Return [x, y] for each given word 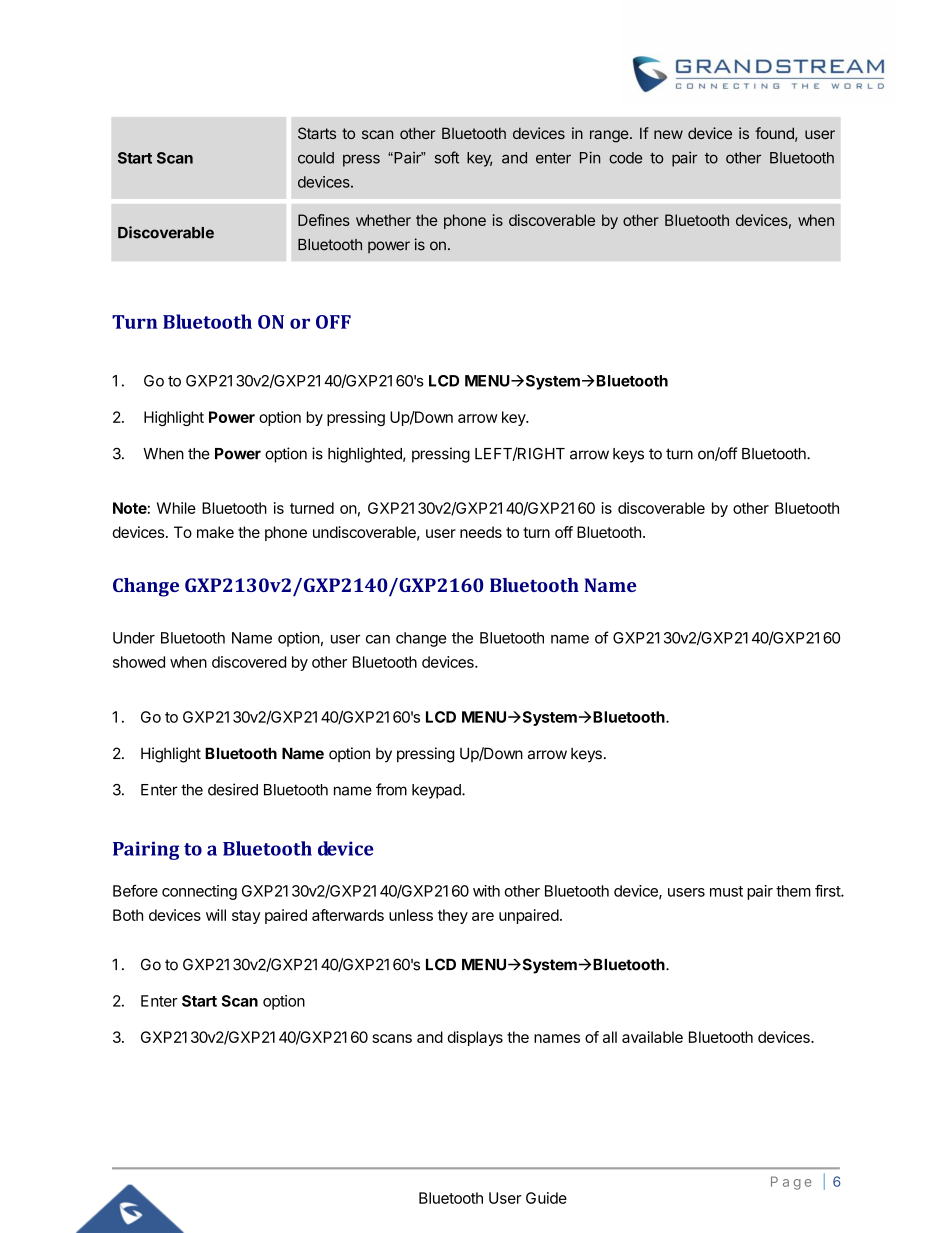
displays [475, 1038]
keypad [437, 791]
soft [447, 157]
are [483, 916]
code [625, 158]
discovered [249, 662]
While [176, 508]
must [726, 891]
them [793, 891]
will [216, 915]
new [668, 134]
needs [481, 532]
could [316, 158]
